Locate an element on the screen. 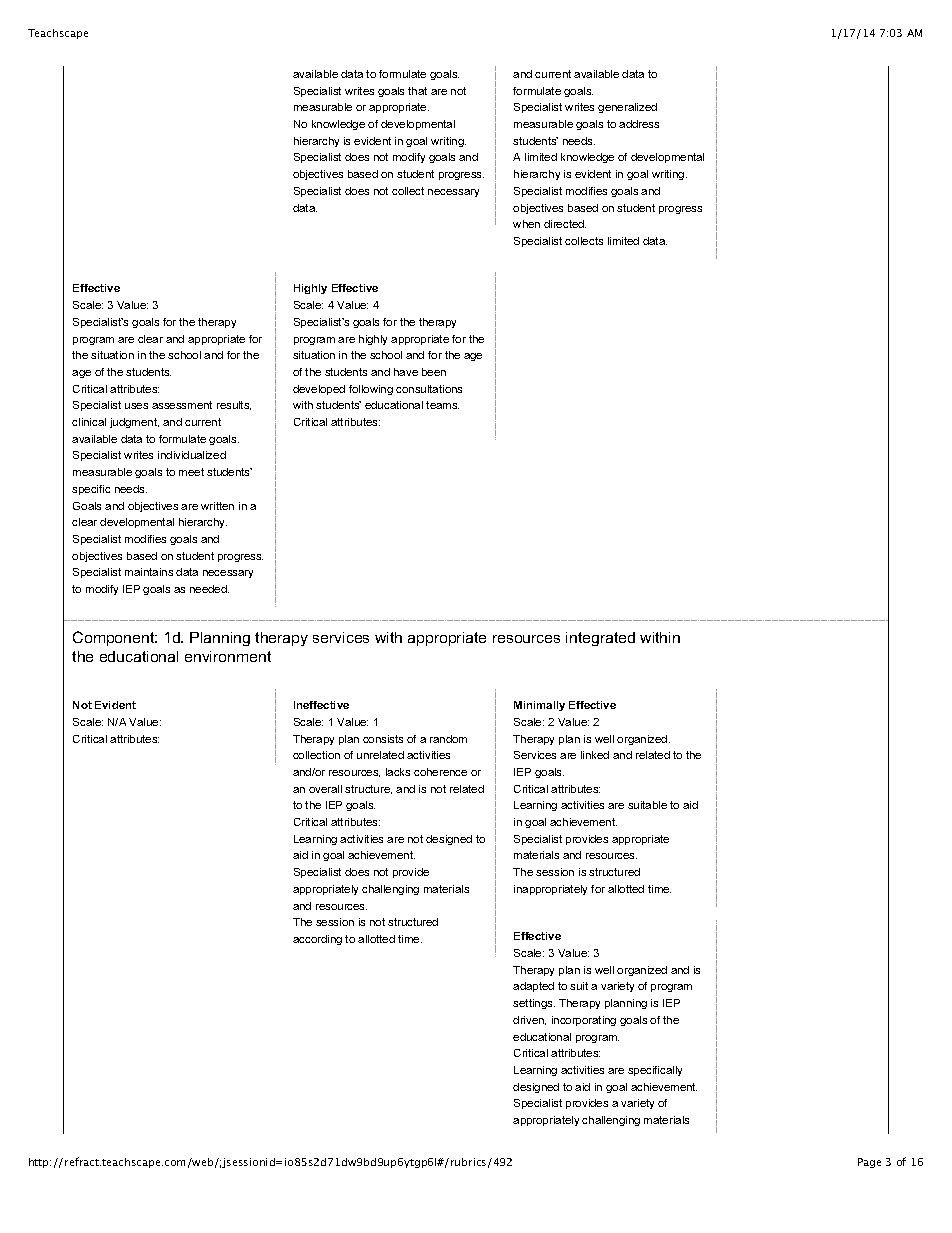  generalized is located at coordinates (627, 108).
